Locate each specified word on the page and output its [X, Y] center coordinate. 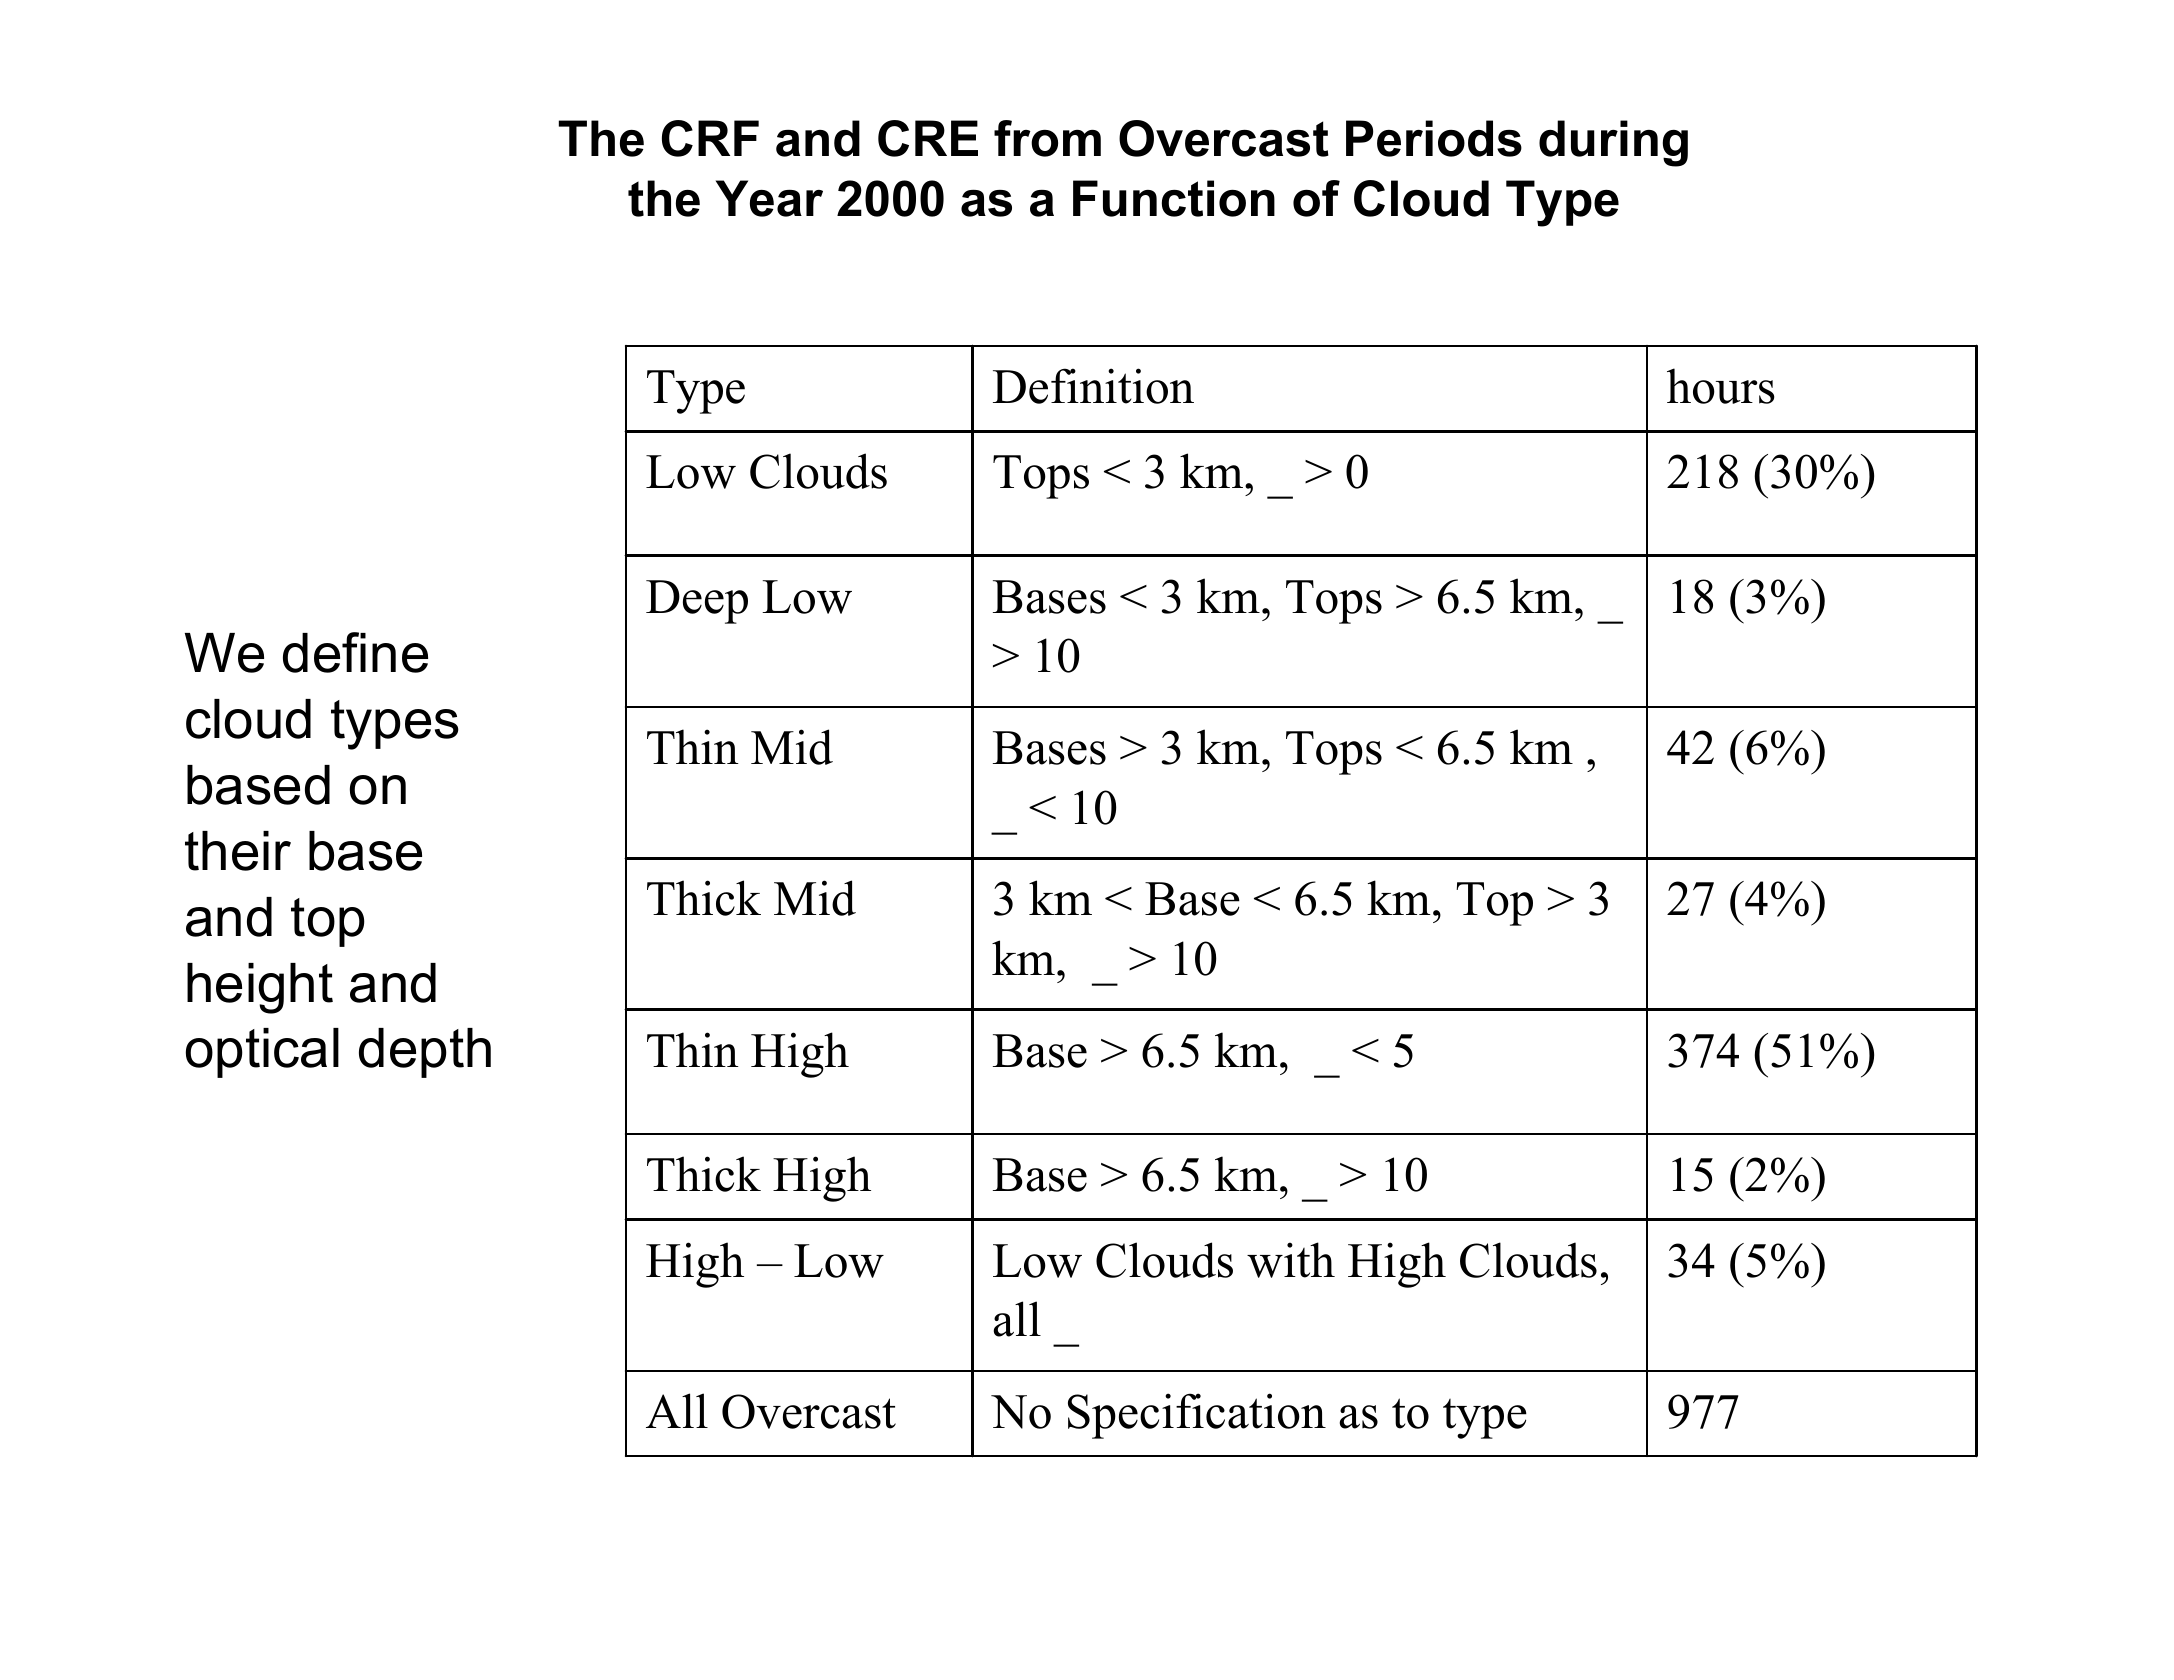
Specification [1197, 1416]
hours [1721, 386]
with [1291, 1260]
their [238, 851]
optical [262, 1053]
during [1613, 143]
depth [425, 1053]
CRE [928, 138]
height [260, 988]
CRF [710, 138]
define [355, 652]
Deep [697, 602]
